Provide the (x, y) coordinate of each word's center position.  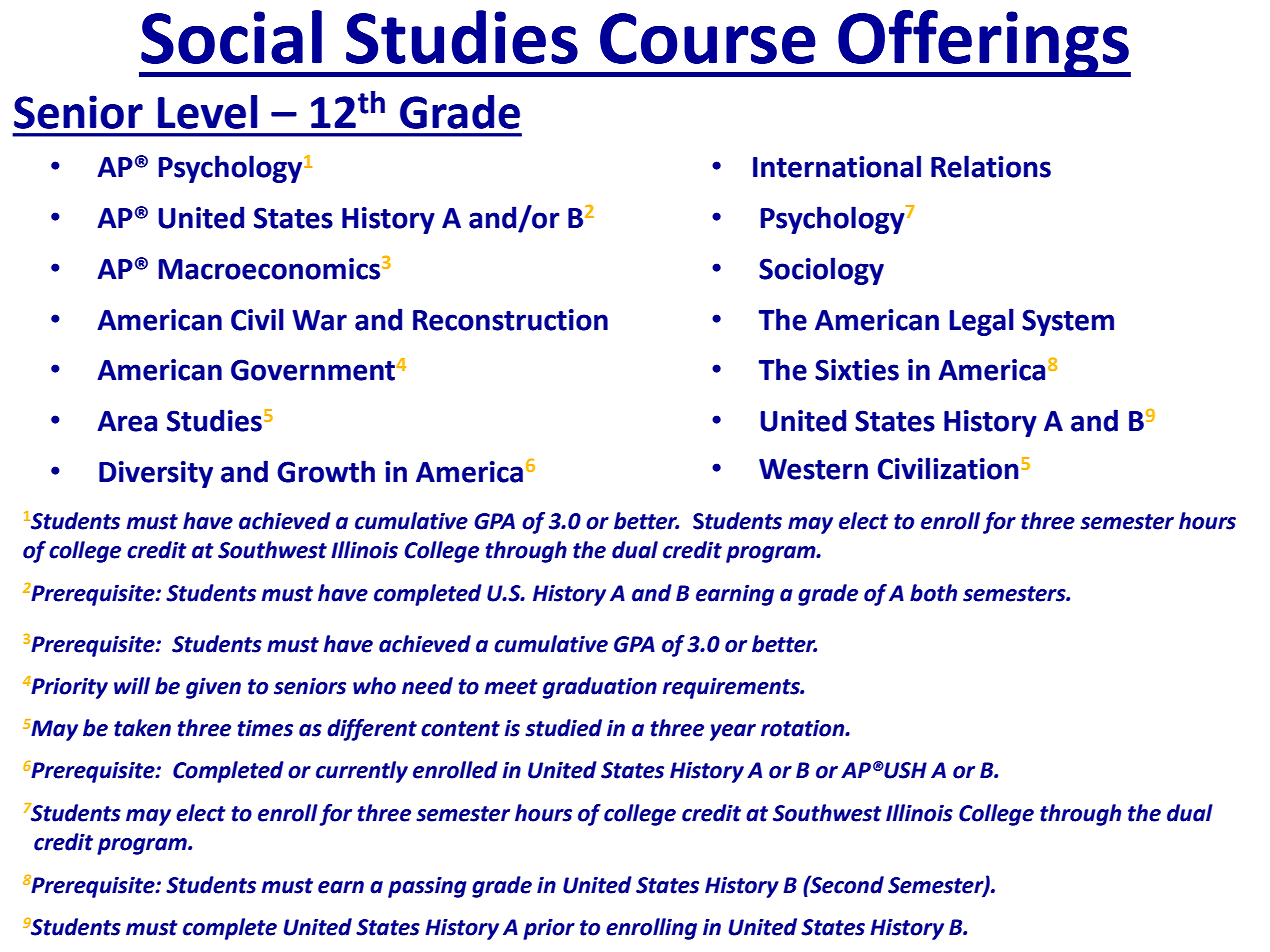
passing (427, 887)
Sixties (857, 370)
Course (708, 38)
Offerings (983, 43)
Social (231, 37)
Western (813, 469)
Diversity (156, 474)
